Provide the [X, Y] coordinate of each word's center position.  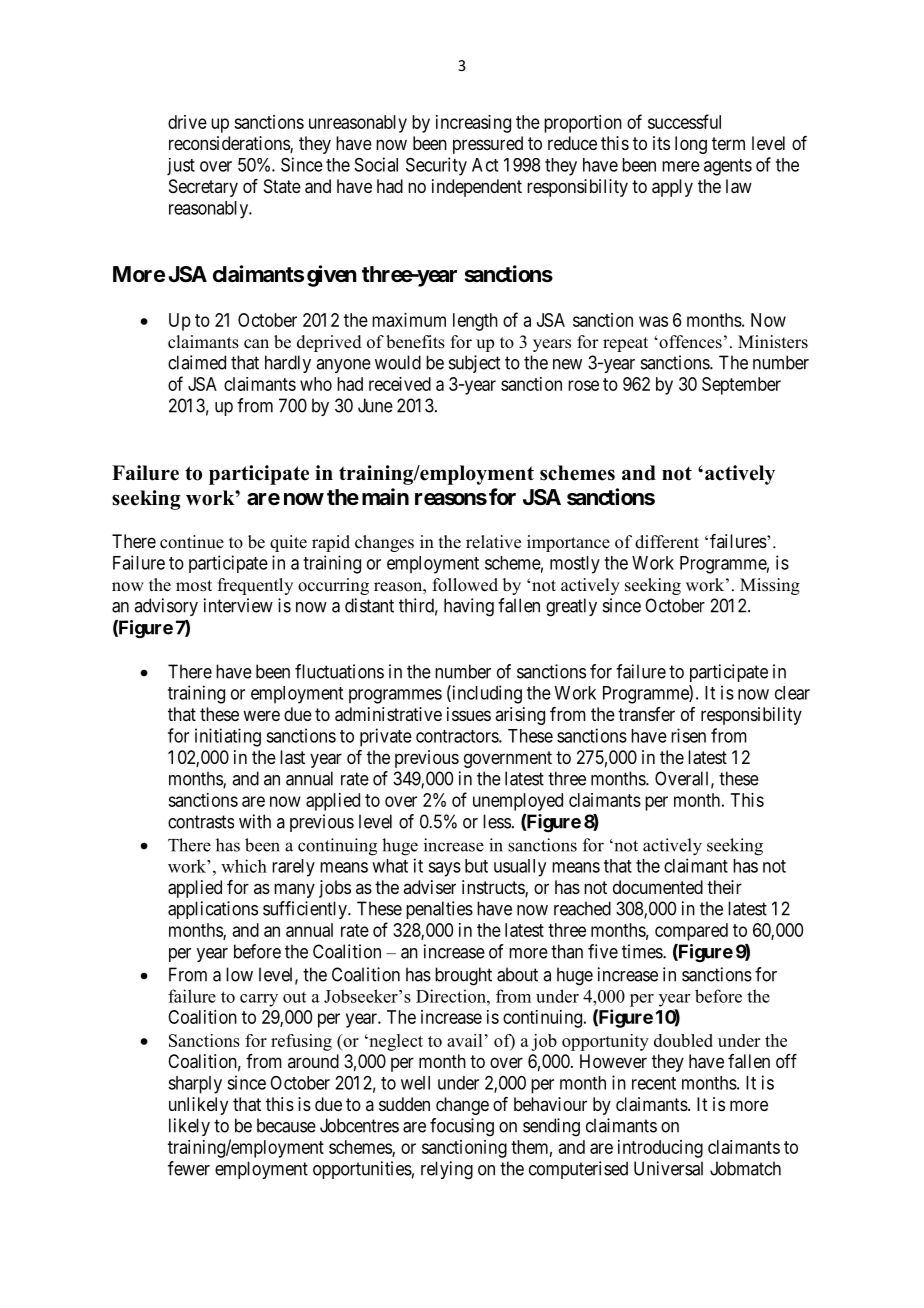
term [728, 143]
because [286, 1125]
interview [238, 605]
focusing [462, 1127]
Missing [770, 586]
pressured [488, 145]
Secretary [203, 188]
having [469, 607]
